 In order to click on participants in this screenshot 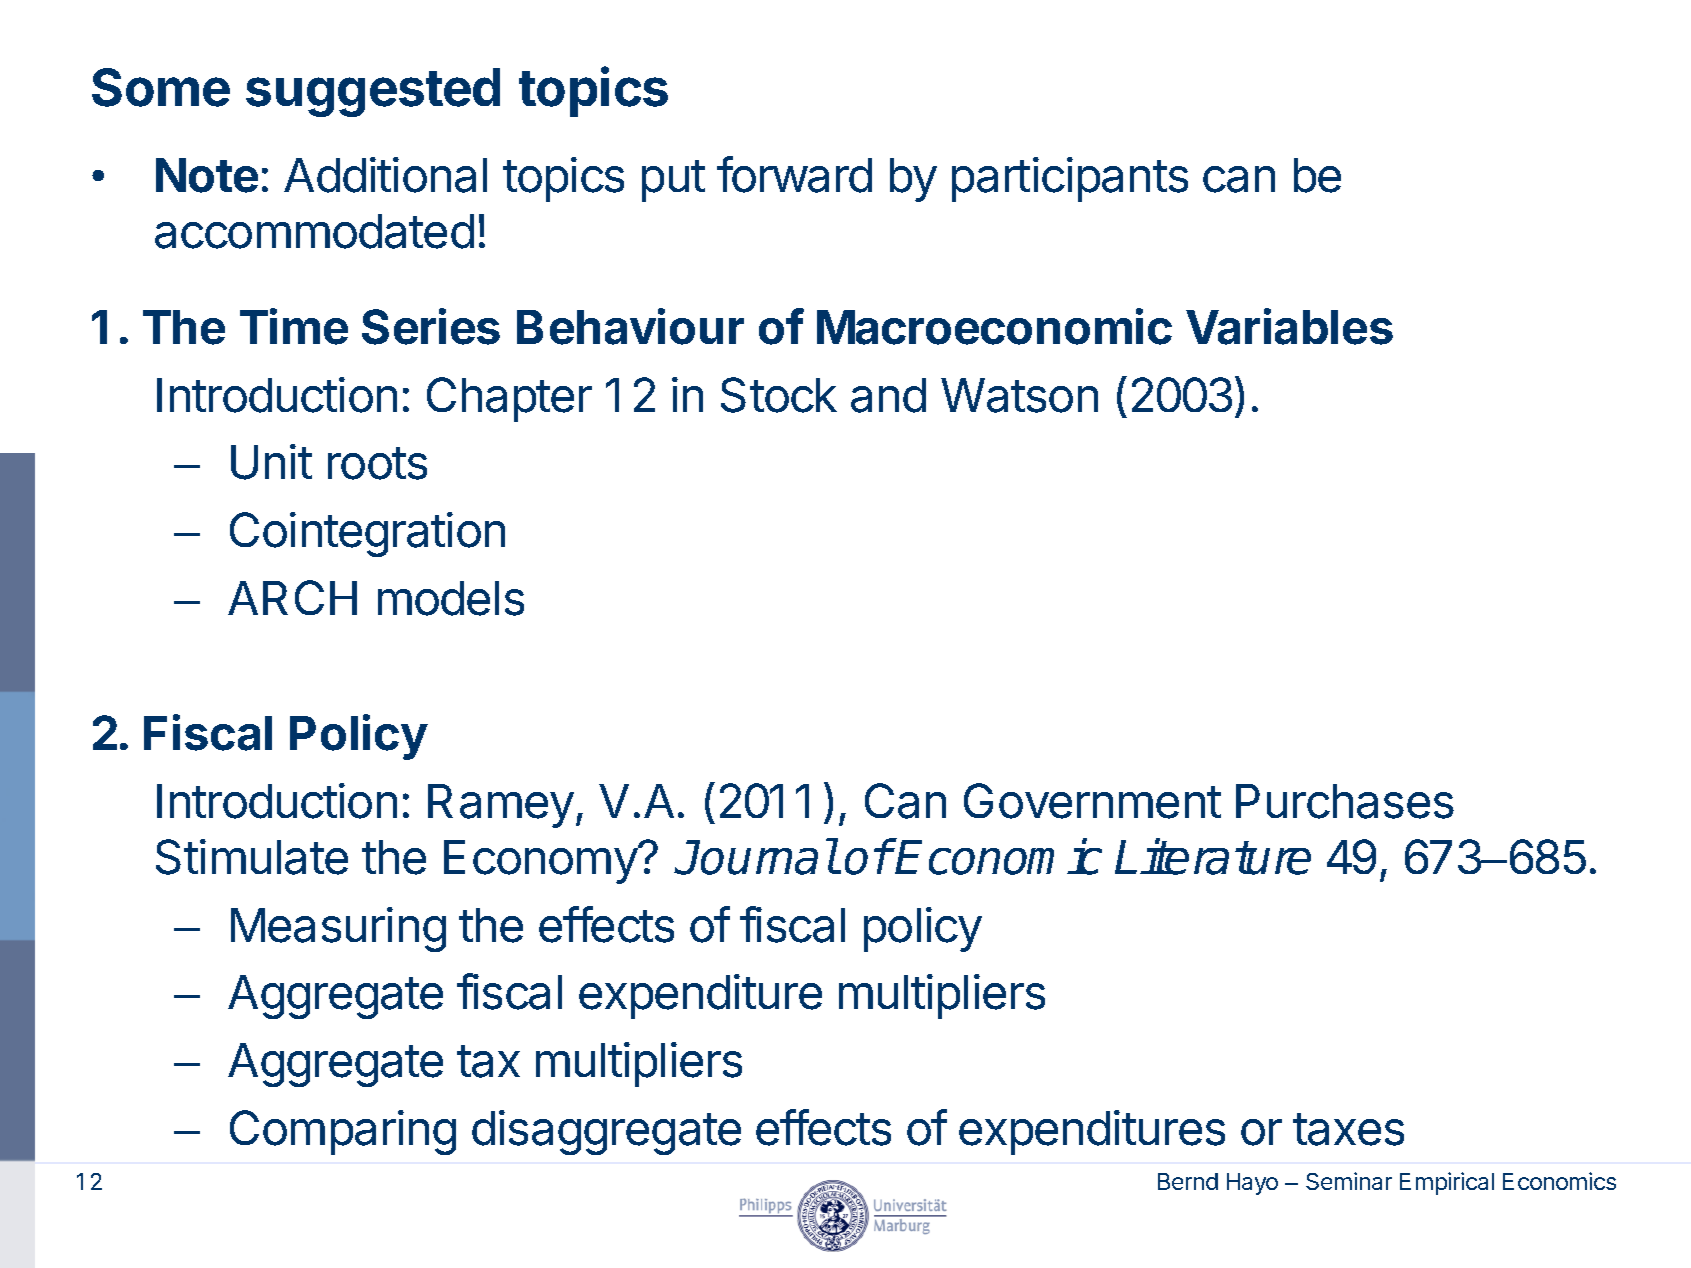, I will do `click(1070, 179)`.
